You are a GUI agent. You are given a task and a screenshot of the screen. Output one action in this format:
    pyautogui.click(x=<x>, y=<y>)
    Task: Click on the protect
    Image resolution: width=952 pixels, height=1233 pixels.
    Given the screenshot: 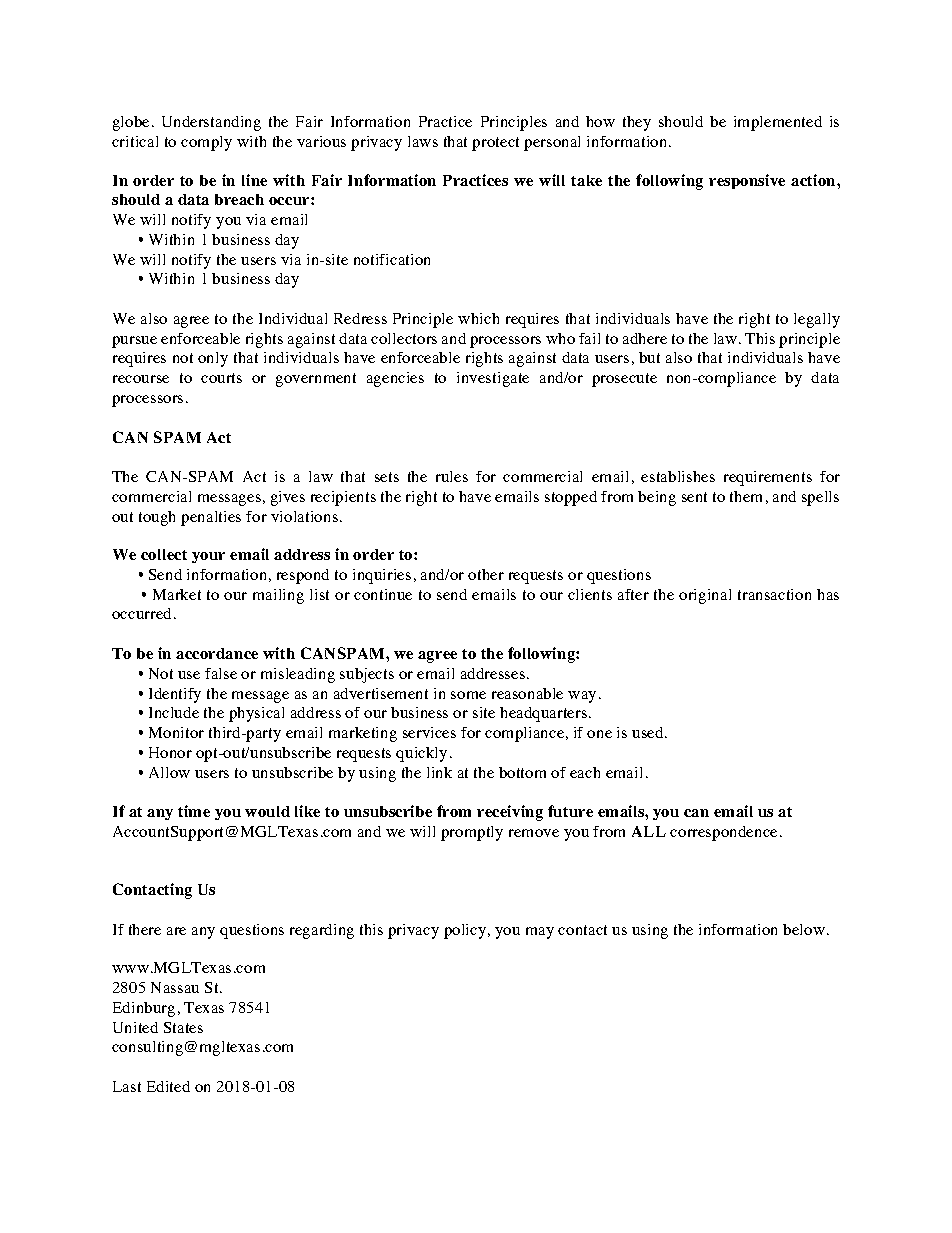 What is the action you would take?
    pyautogui.click(x=495, y=144)
